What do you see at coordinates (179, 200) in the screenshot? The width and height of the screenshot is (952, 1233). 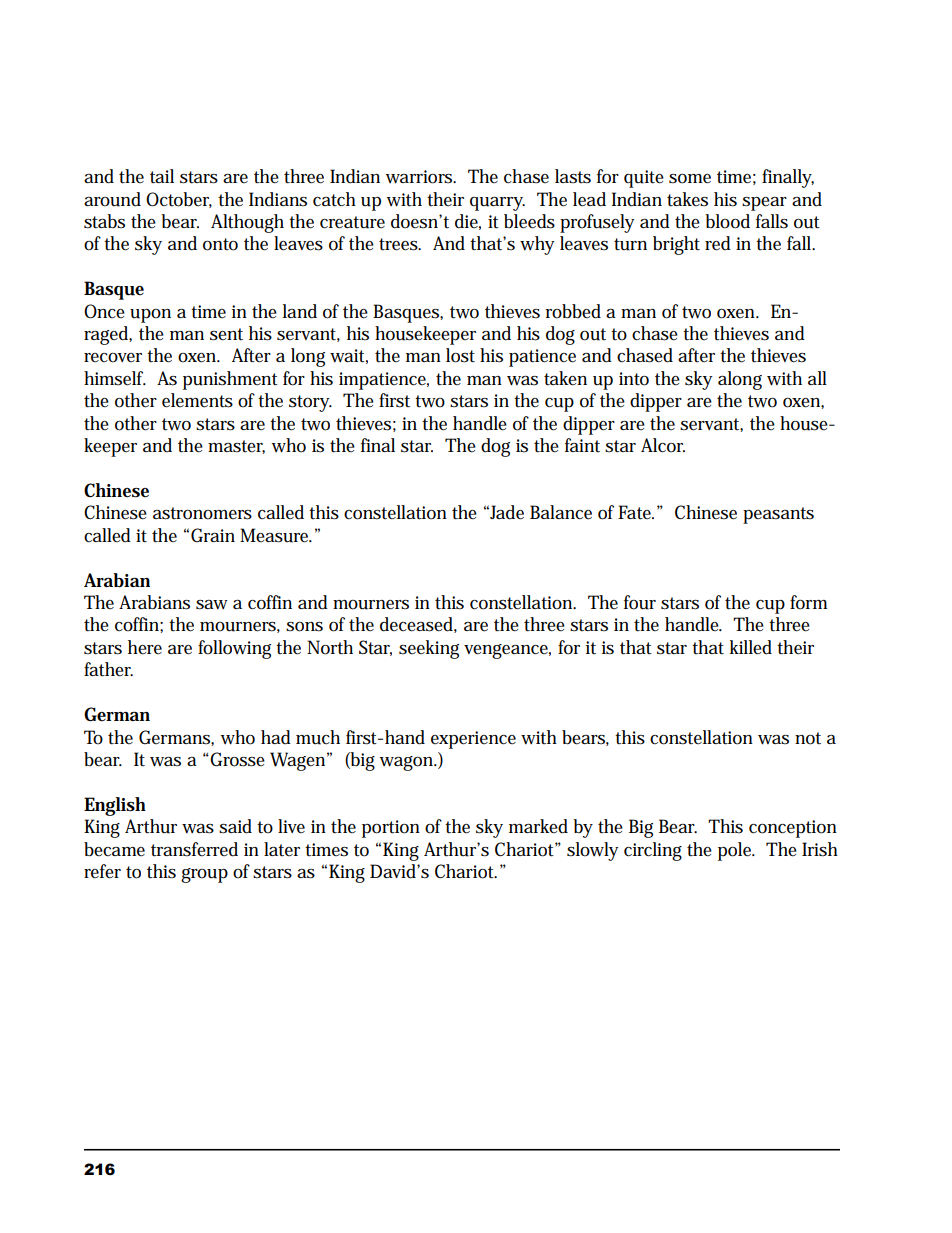 I see `October` at bounding box center [179, 200].
